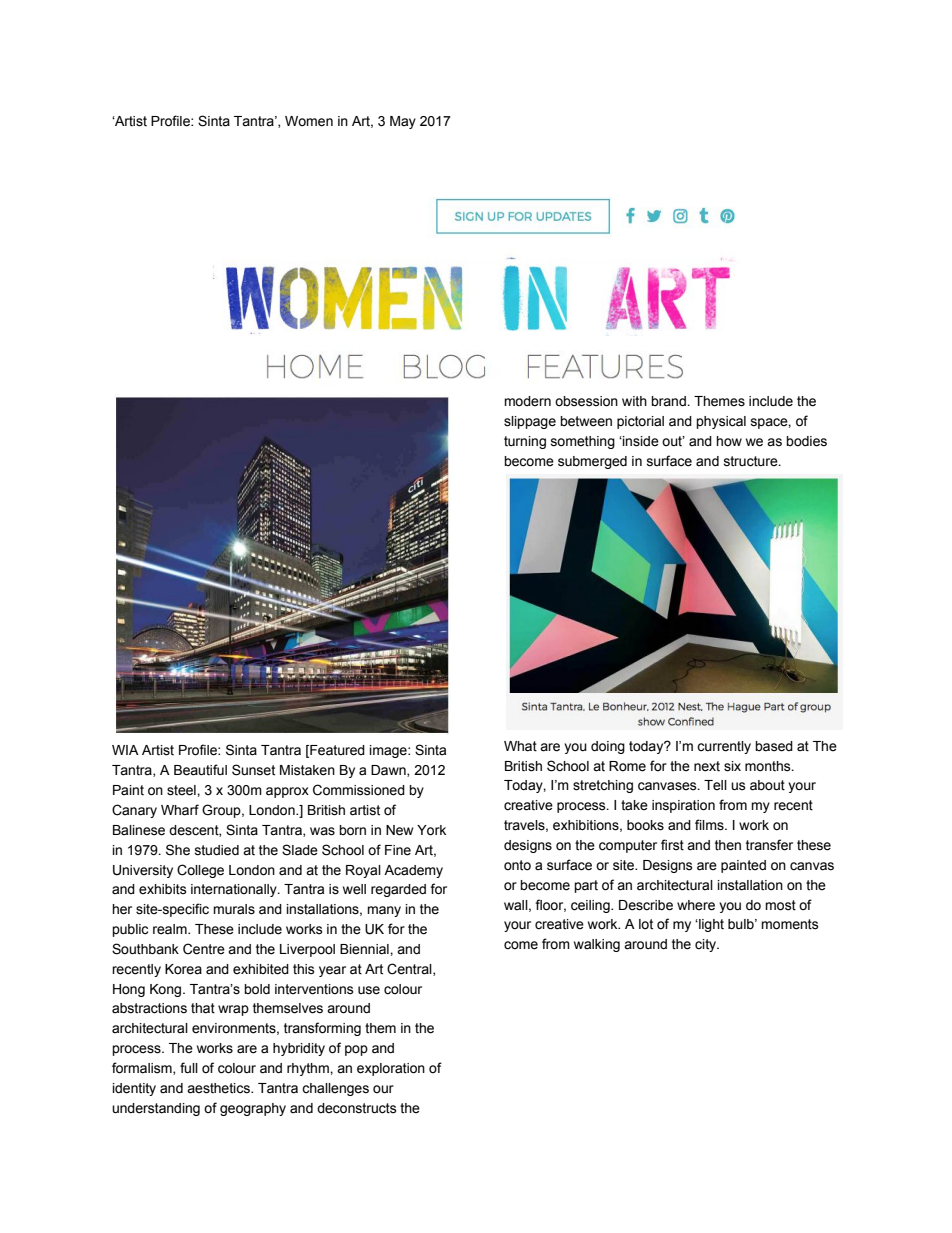 The width and height of the image is (952, 1233). Describe the element at coordinates (530, 422) in the image. I see `slippage` at that location.
